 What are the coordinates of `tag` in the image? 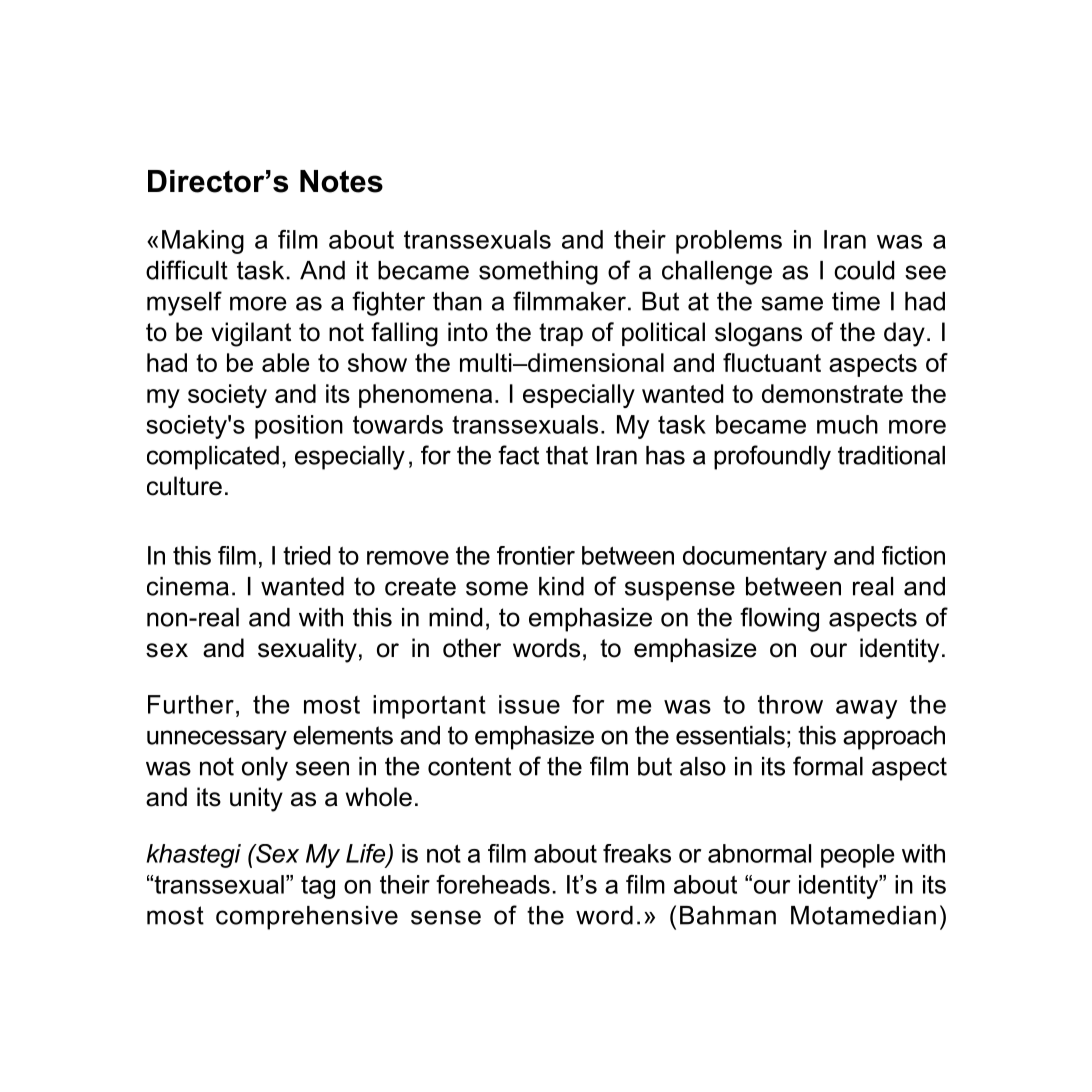 It's located at (318, 887).
